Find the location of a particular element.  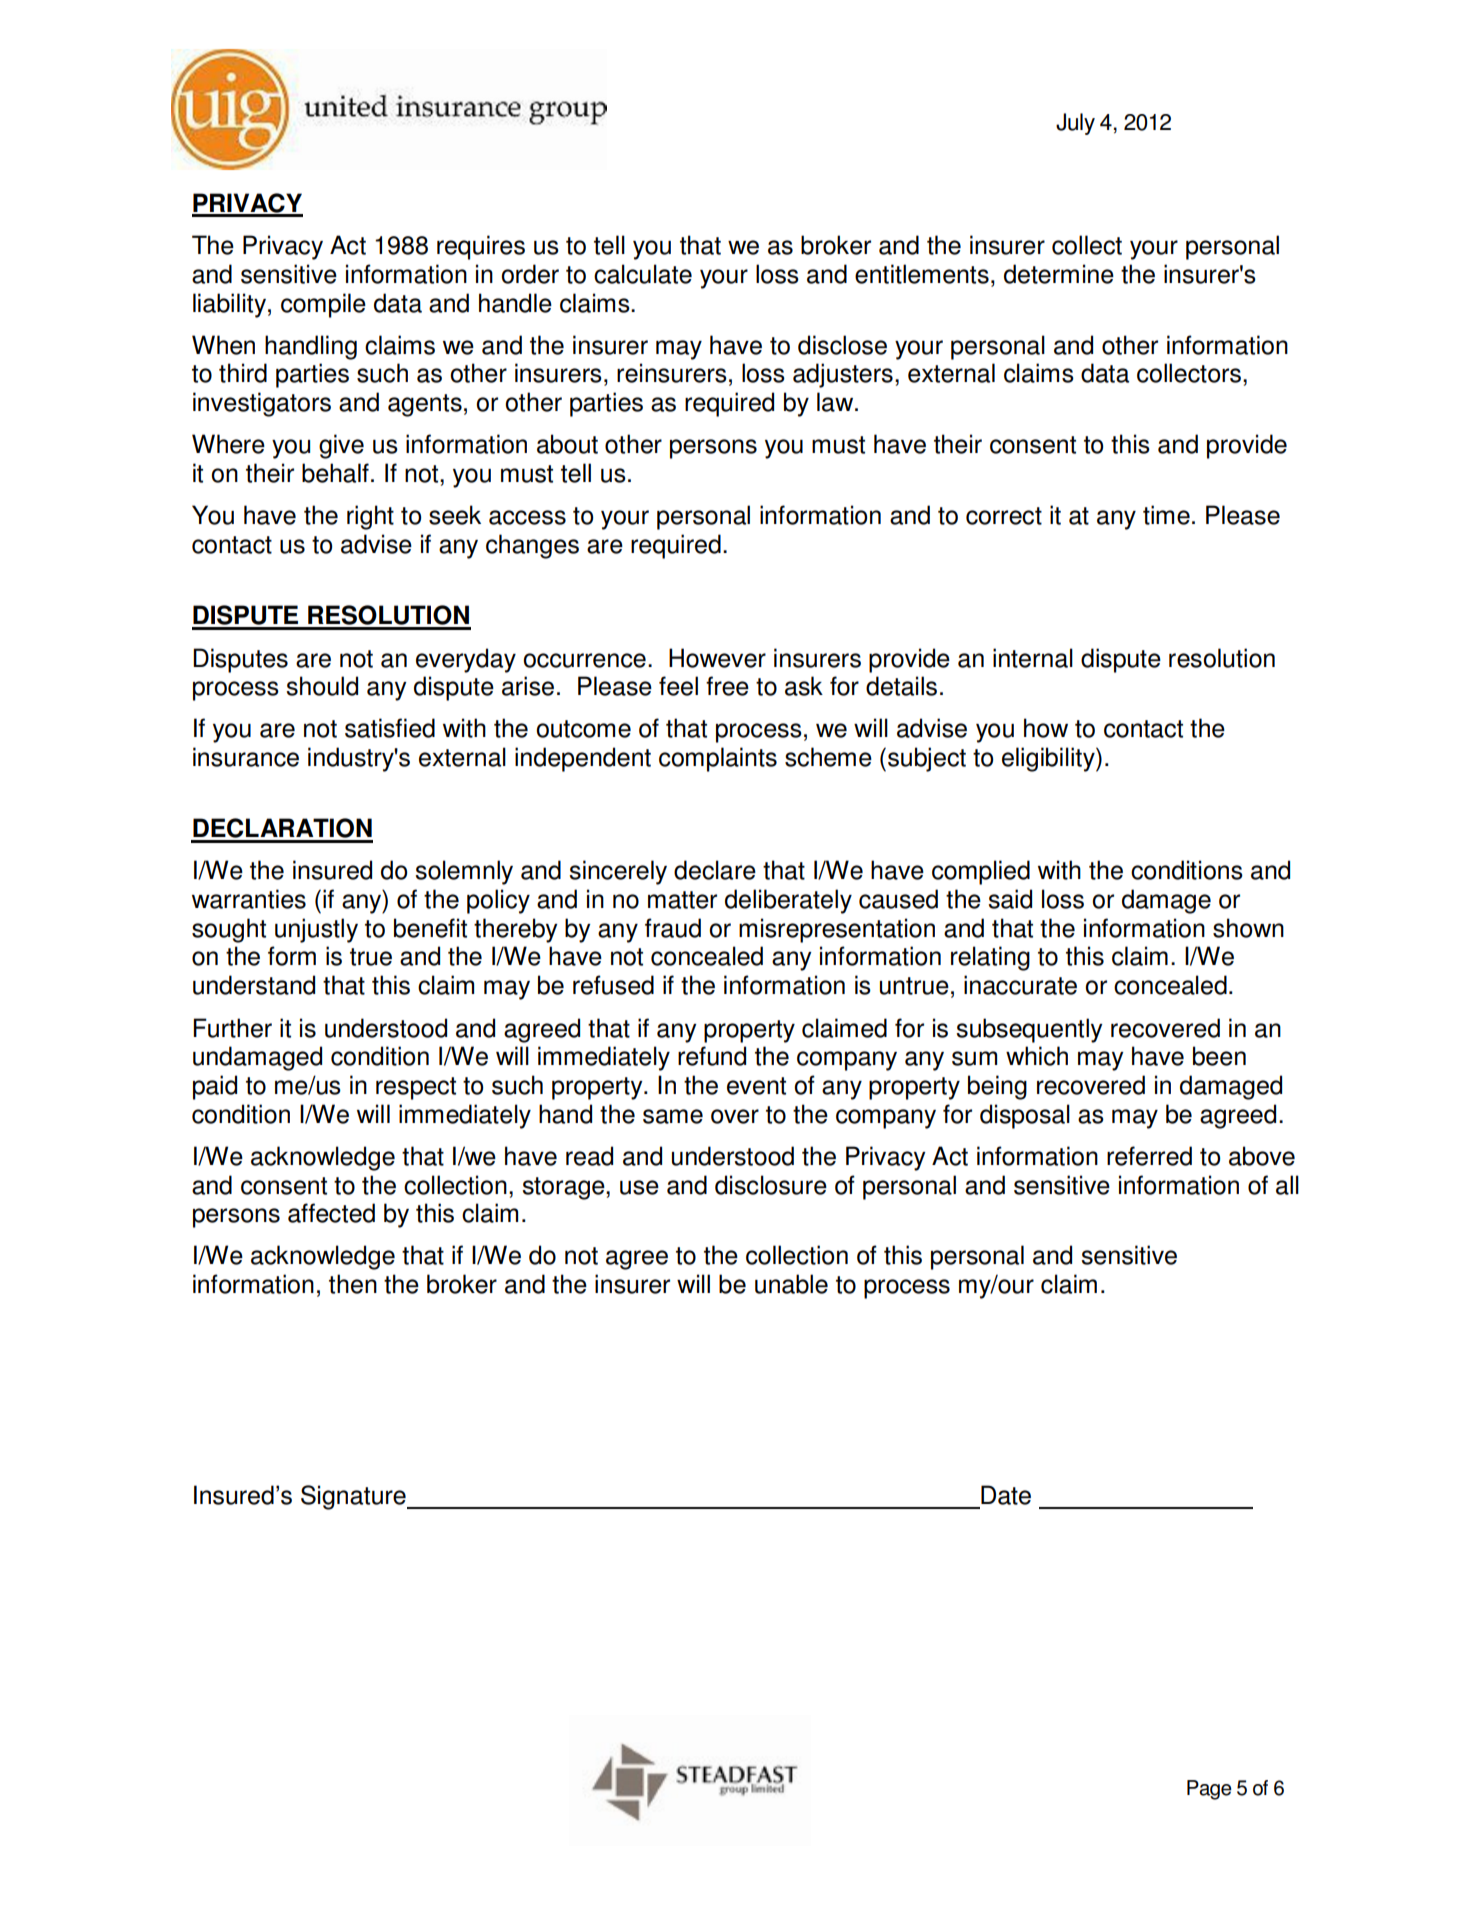

unjustly is located at coordinates (316, 930).
